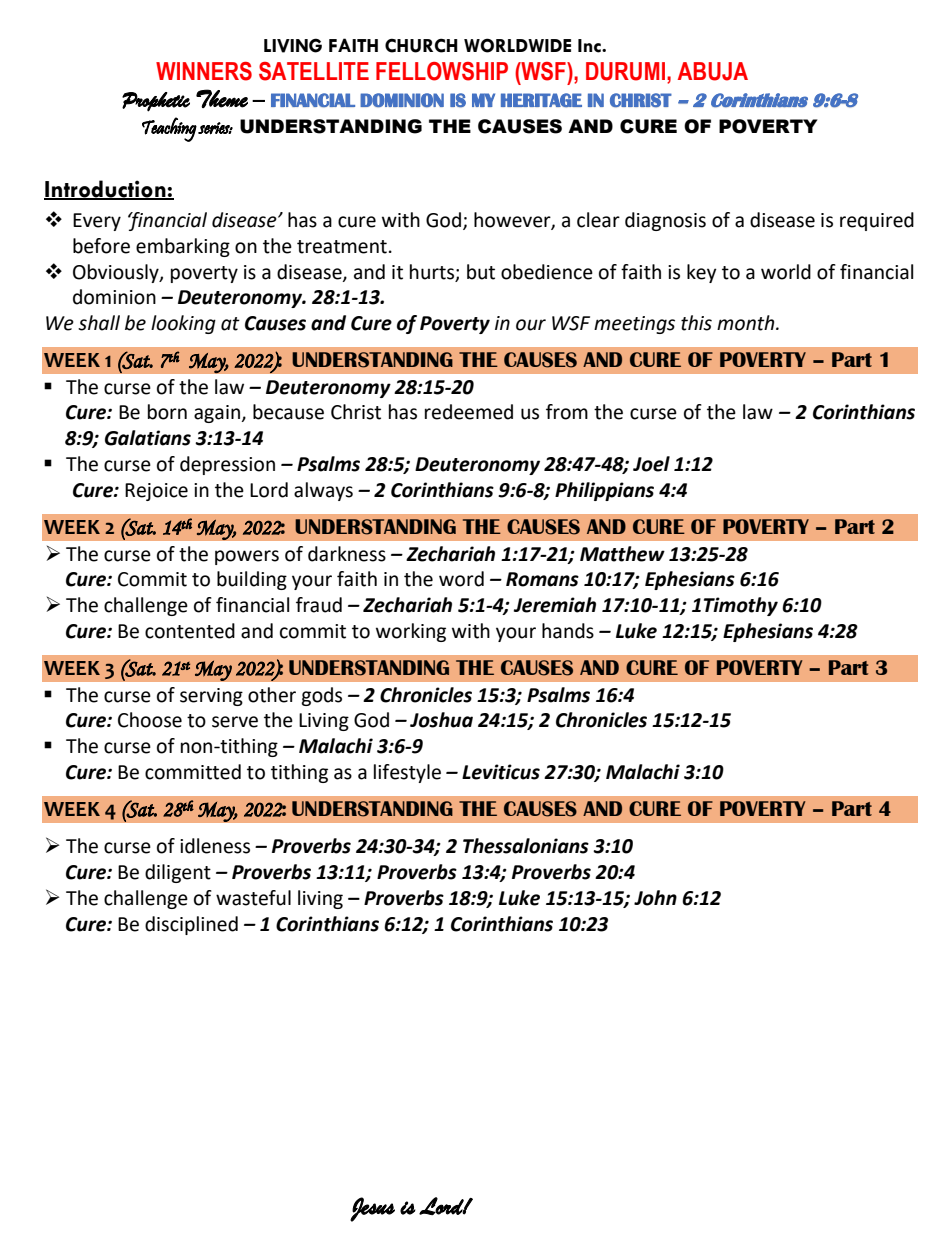  Describe the element at coordinates (372, 1209) in the screenshot. I see `Jesus` at that location.
